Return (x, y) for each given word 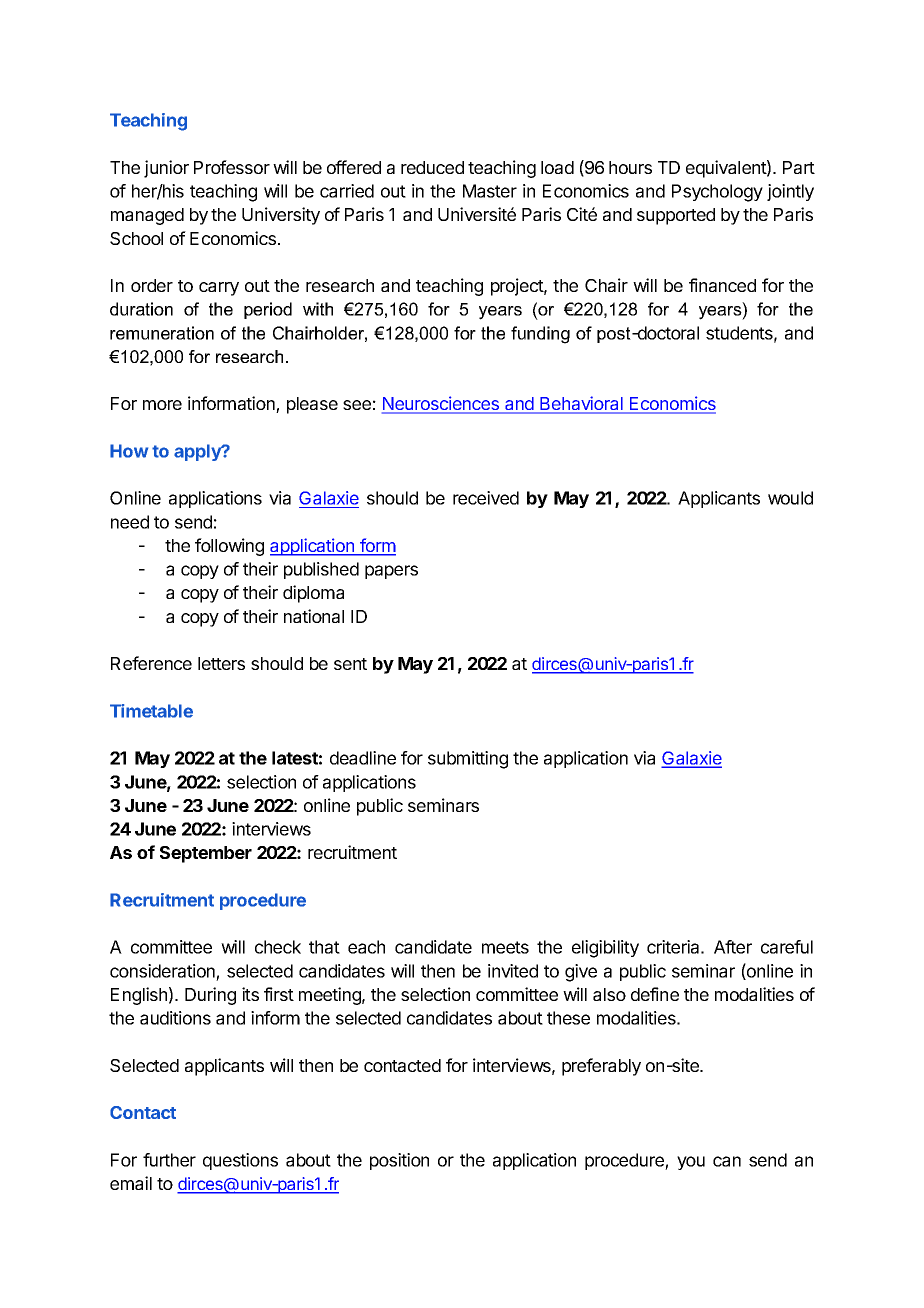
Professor (232, 167)
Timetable (151, 711)
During (210, 996)
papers (391, 572)
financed (722, 285)
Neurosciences (442, 404)
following (229, 547)
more (162, 405)
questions (240, 1161)
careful (787, 947)
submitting (468, 760)
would (790, 498)
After (733, 947)
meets (505, 947)
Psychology (717, 193)
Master (490, 191)
